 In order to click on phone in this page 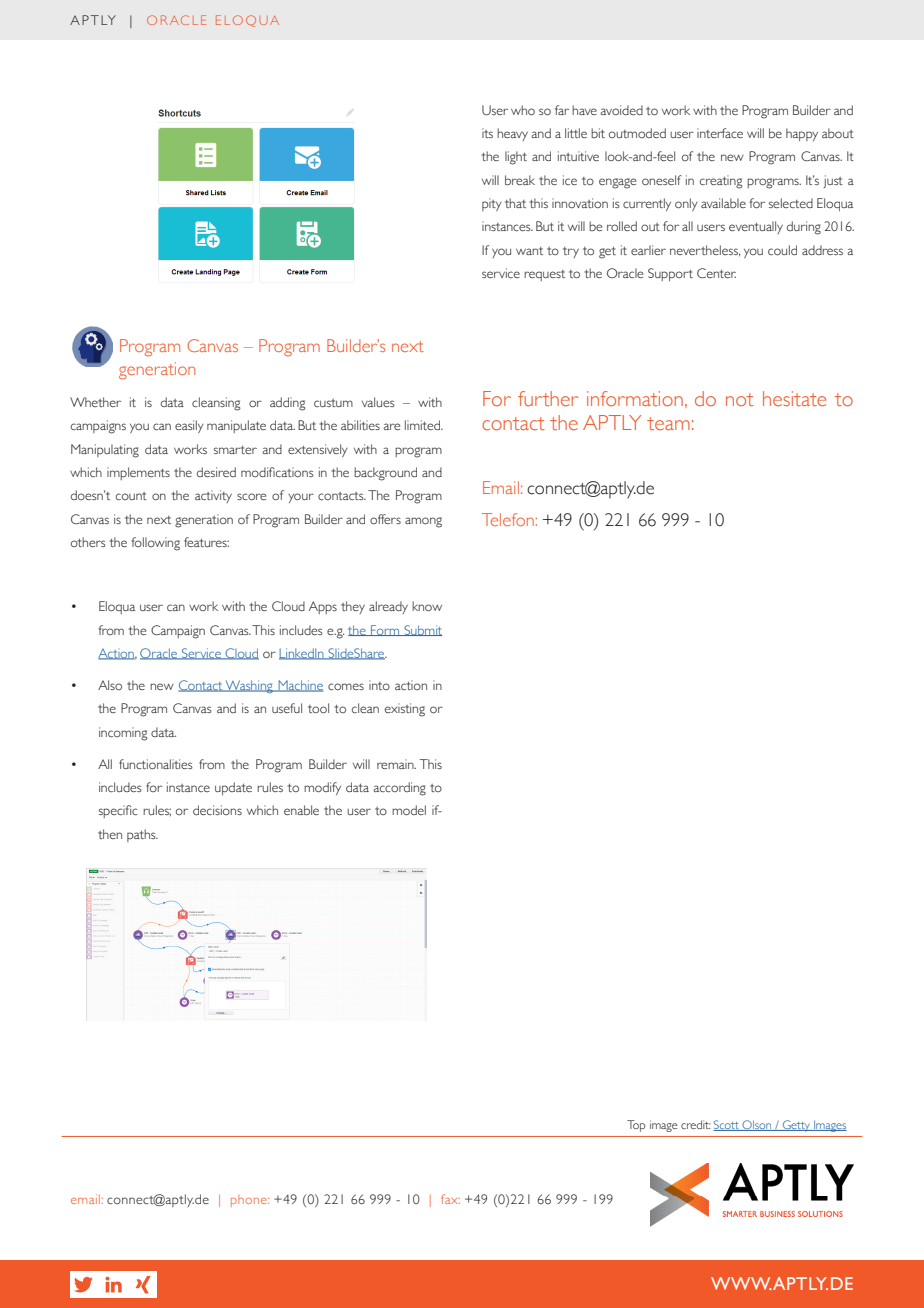, I will do `click(250, 1201)`.
